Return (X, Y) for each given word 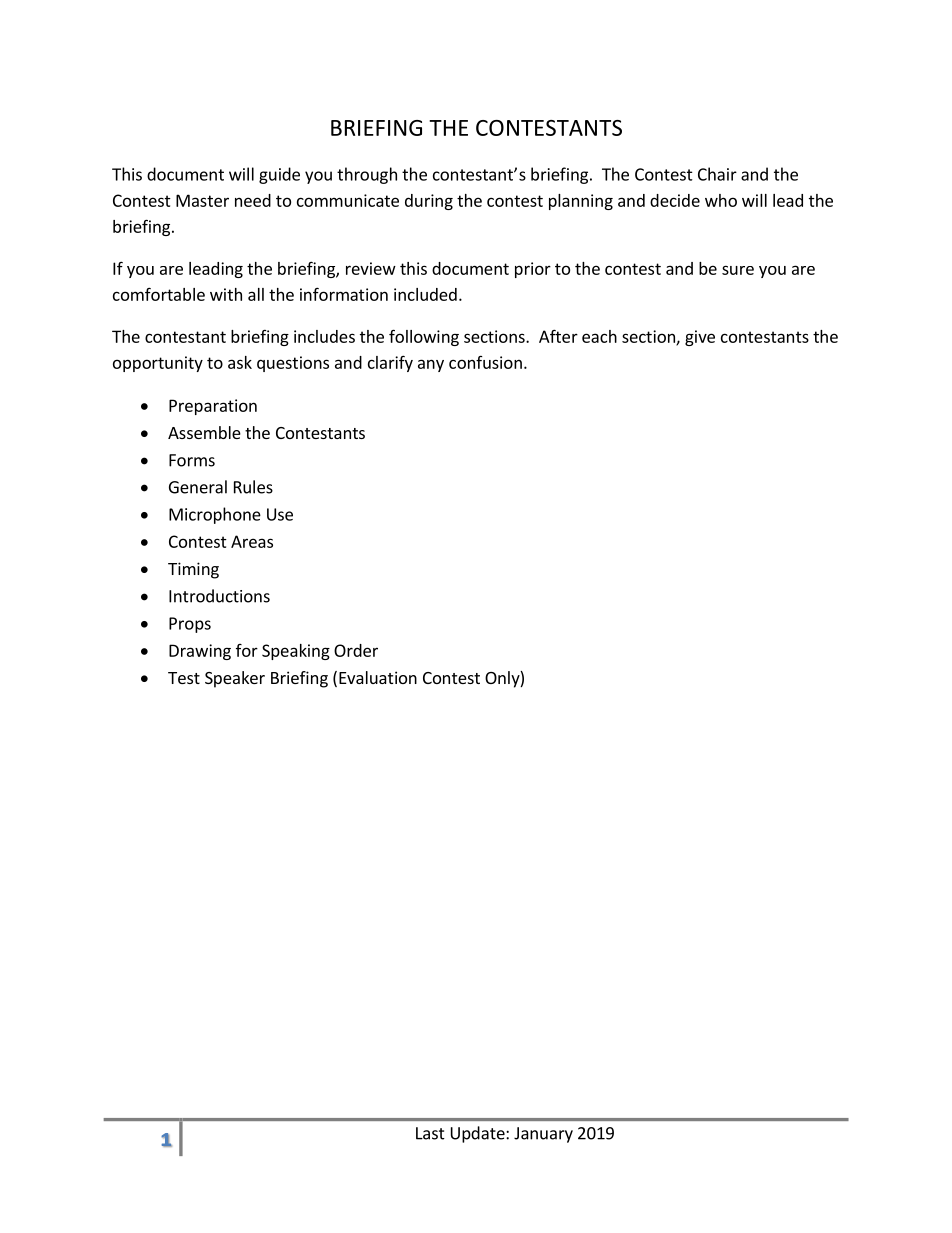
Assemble (204, 432)
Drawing (200, 652)
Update (479, 1134)
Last (430, 1133)
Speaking (296, 652)
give (700, 338)
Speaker (235, 679)
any (431, 365)
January (543, 1135)
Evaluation (378, 677)
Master (202, 200)
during (429, 202)
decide (675, 200)
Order (356, 650)
